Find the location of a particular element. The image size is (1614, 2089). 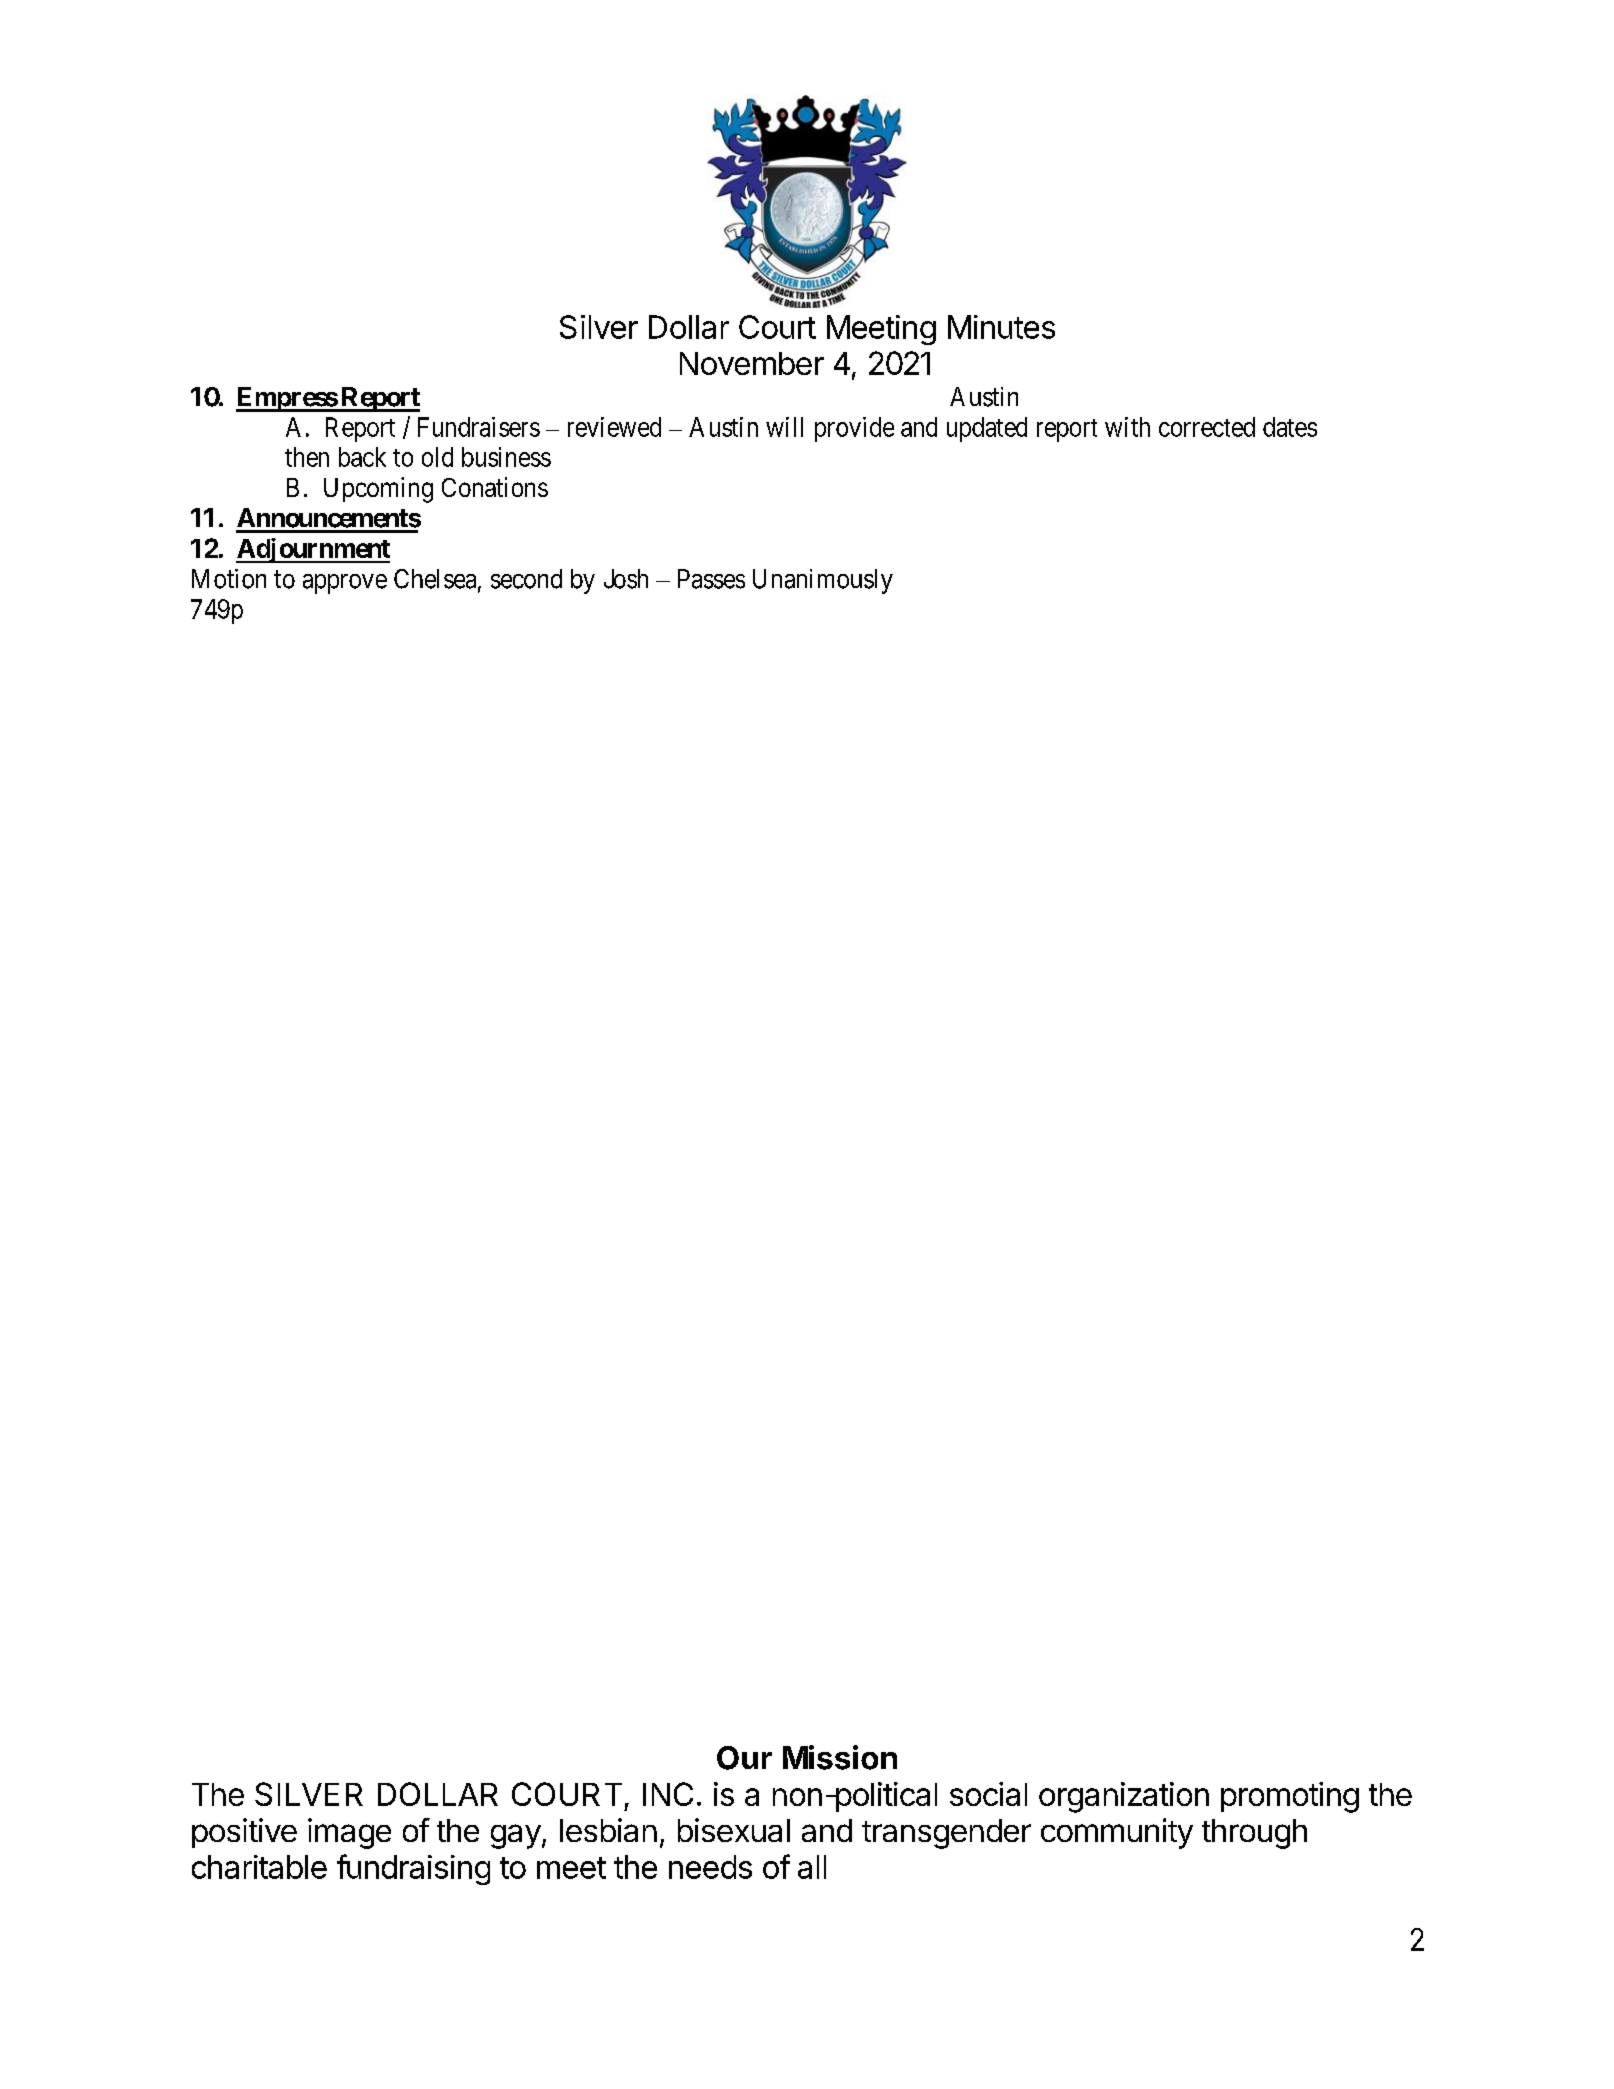

Unanimously is located at coordinates (823, 581).
